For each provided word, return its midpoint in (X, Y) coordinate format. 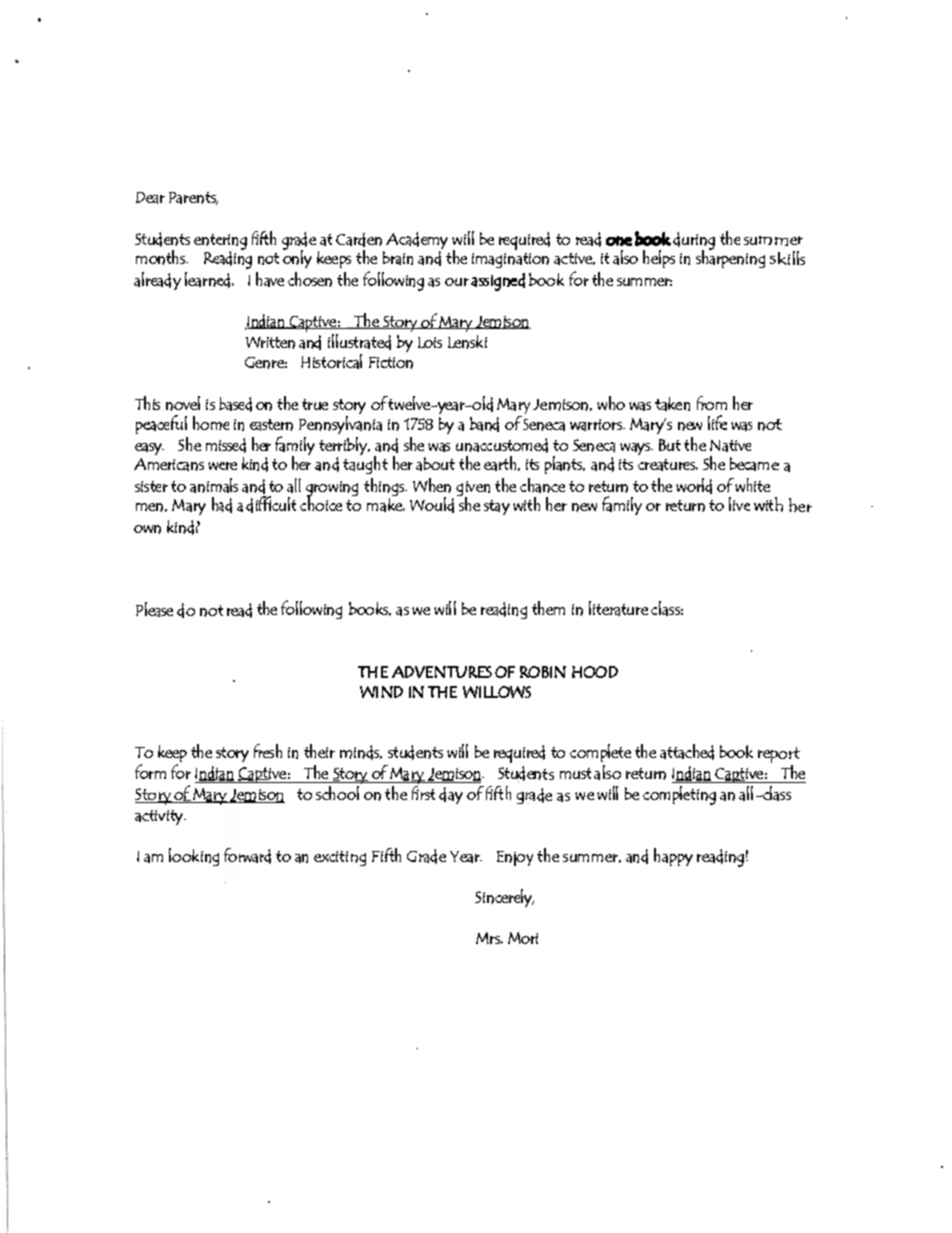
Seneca (544, 425)
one (619, 241)
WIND (381, 692)
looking (194, 857)
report (779, 756)
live (739, 504)
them (548, 608)
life (717, 422)
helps (659, 259)
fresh (268, 751)
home (211, 423)
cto (186, 610)
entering (220, 243)
